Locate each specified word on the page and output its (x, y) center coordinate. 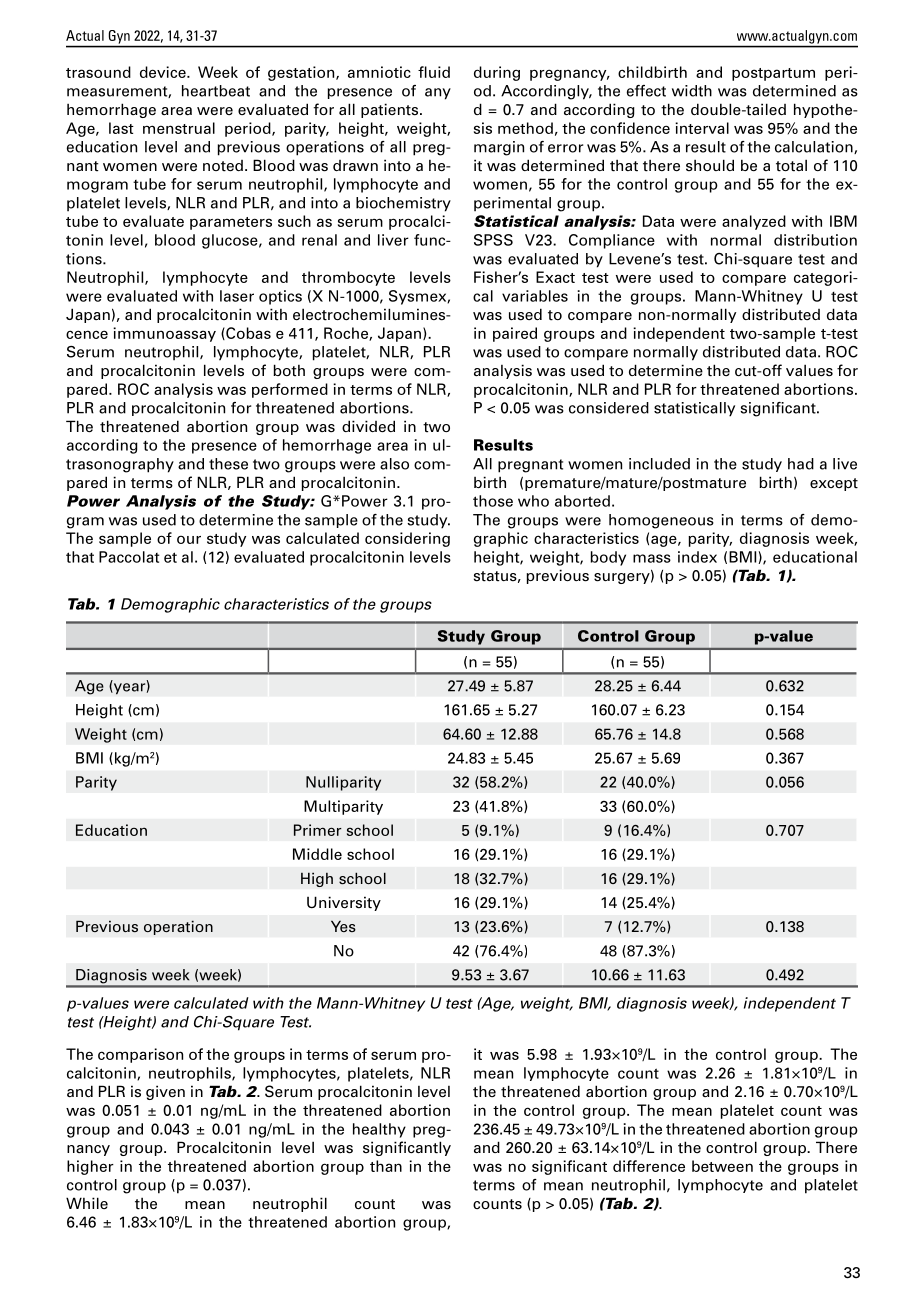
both (289, 370)
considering (407, 539)
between (722, 1166)
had (801, 464)
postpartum (773, 74)
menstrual (179, 128)
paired (515, 334)
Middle (317, 854)
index (697, 557)
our (189, 540)
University (344, 903)
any (438, 94)
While (87, 1203)
